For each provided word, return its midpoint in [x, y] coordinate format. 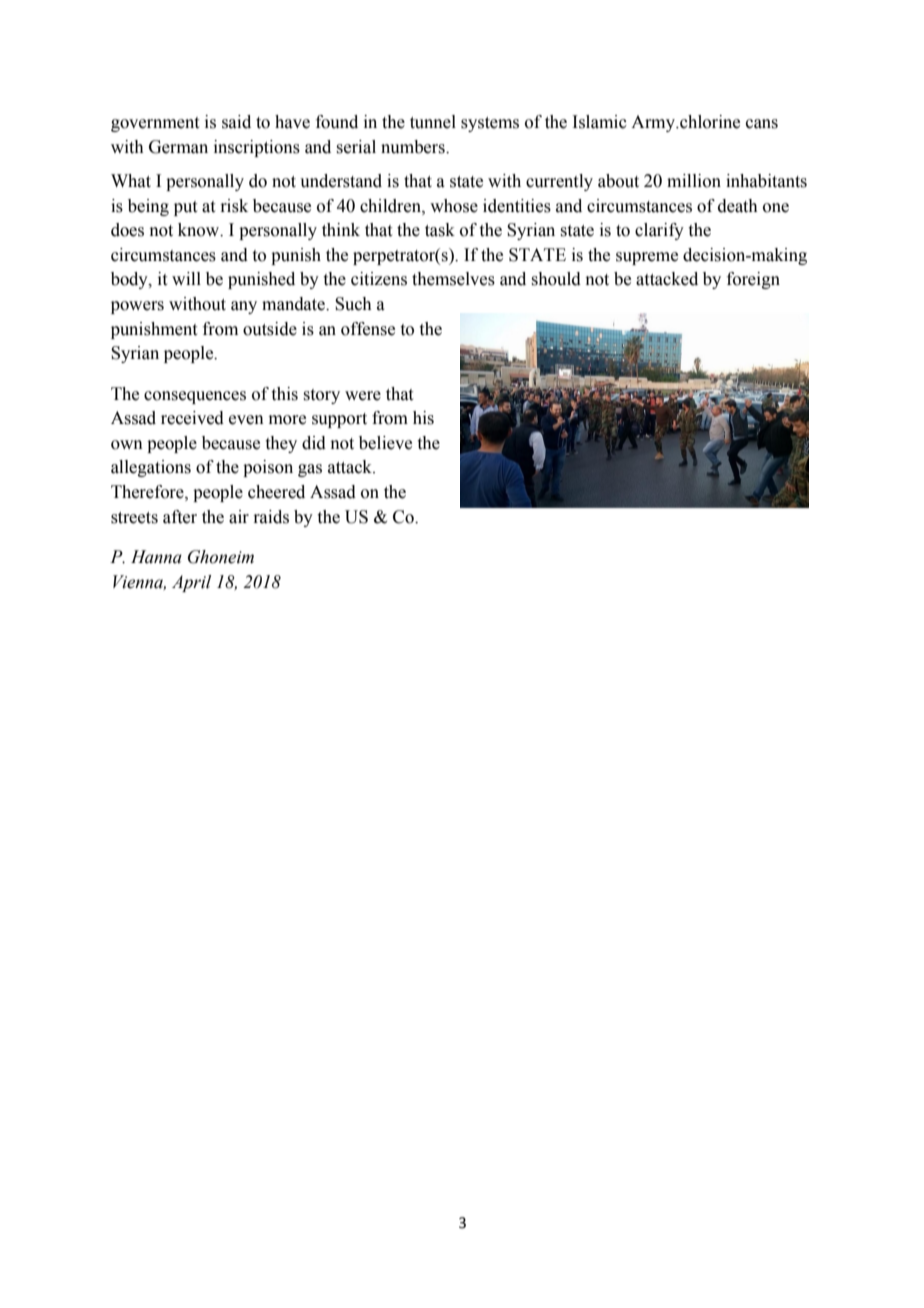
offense [368, 329]
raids [271, 517]
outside [270, 329]
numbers [414, 147]
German [178, 147]
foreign [753, 280]
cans [762, 124]
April [191, 583]
